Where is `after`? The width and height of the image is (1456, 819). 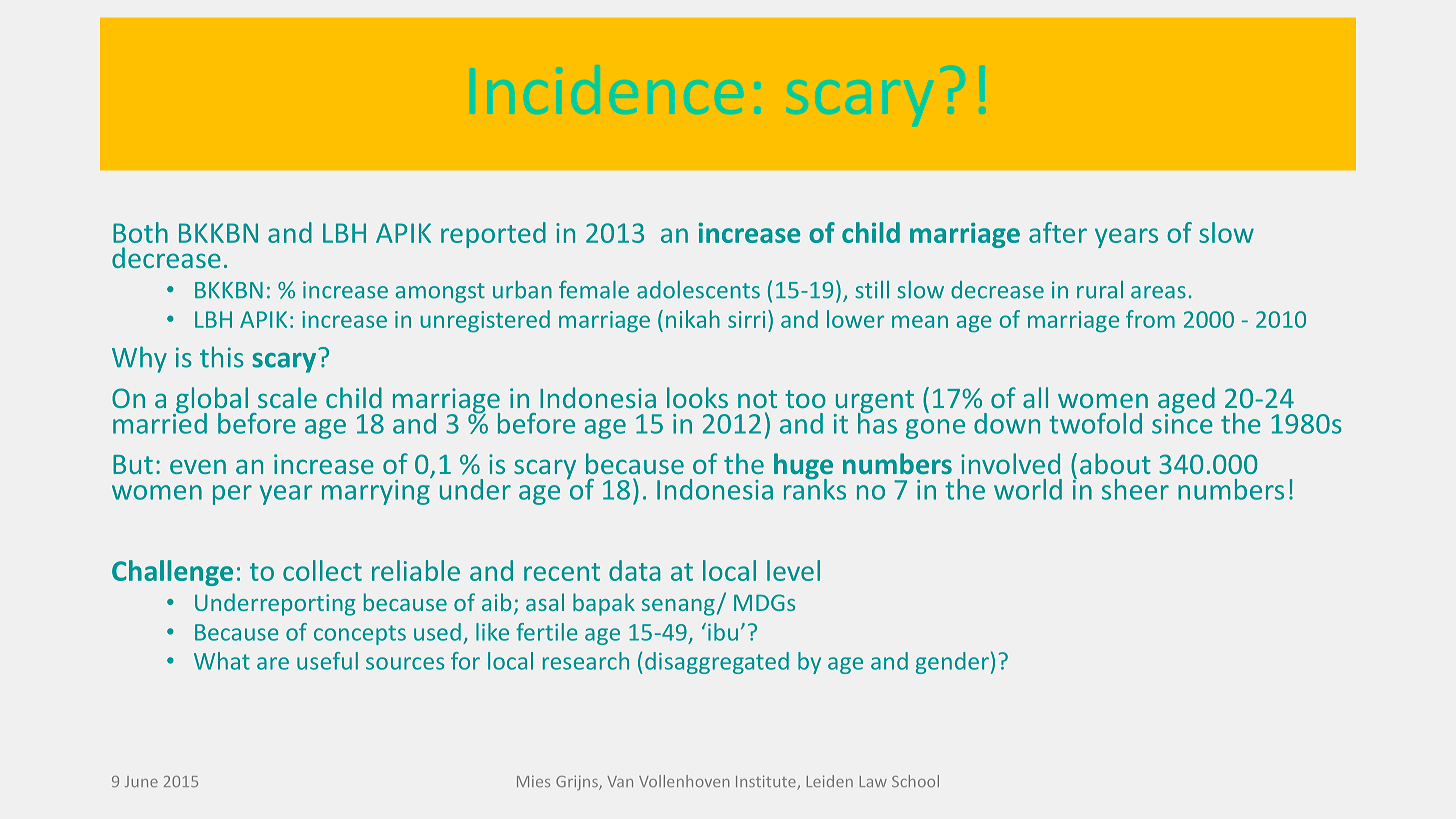 after is located at coordinates (1058, 232).
